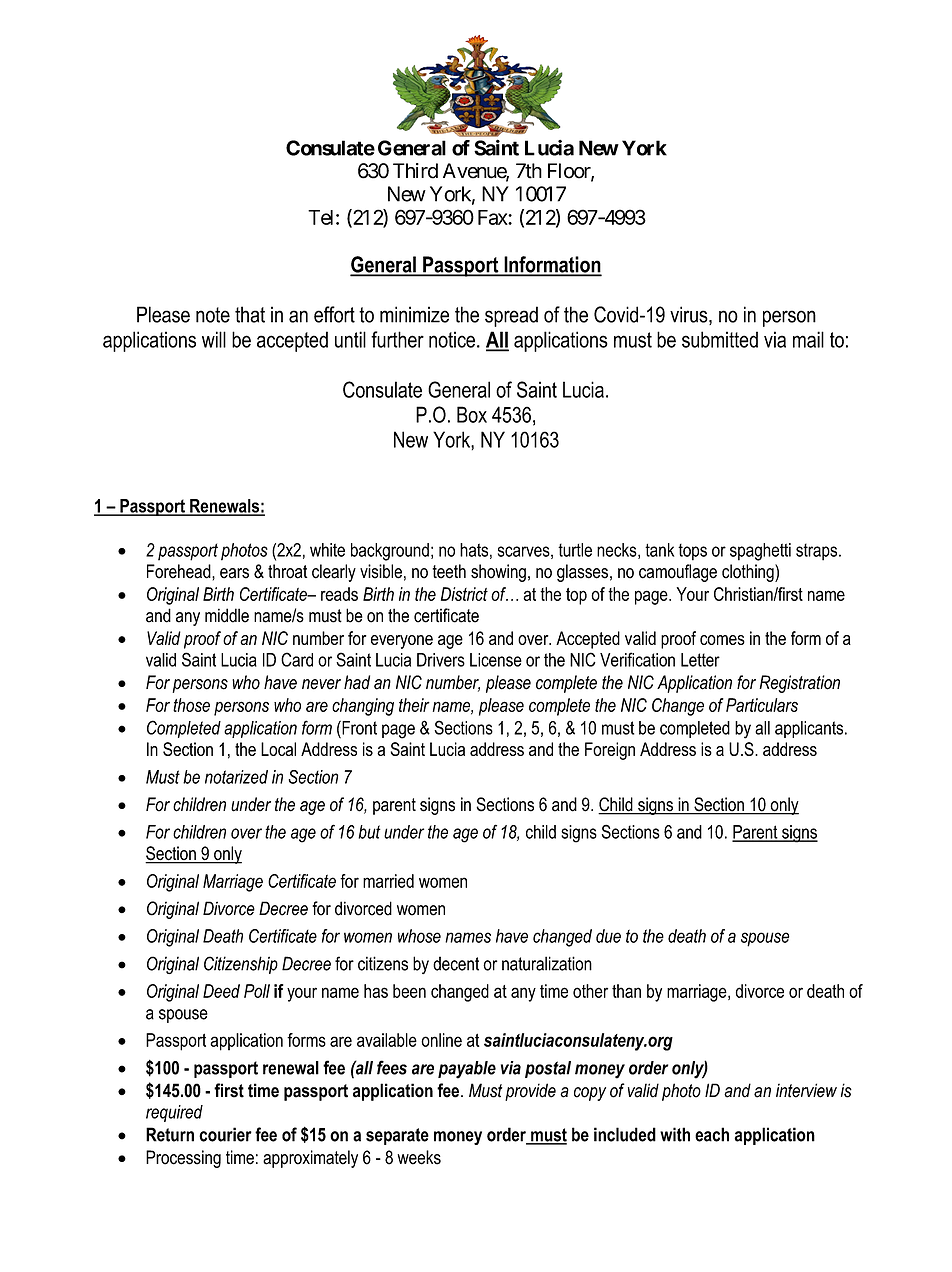 This image has height=1272, width=952. I want to click on showing, so click(498, 573).
